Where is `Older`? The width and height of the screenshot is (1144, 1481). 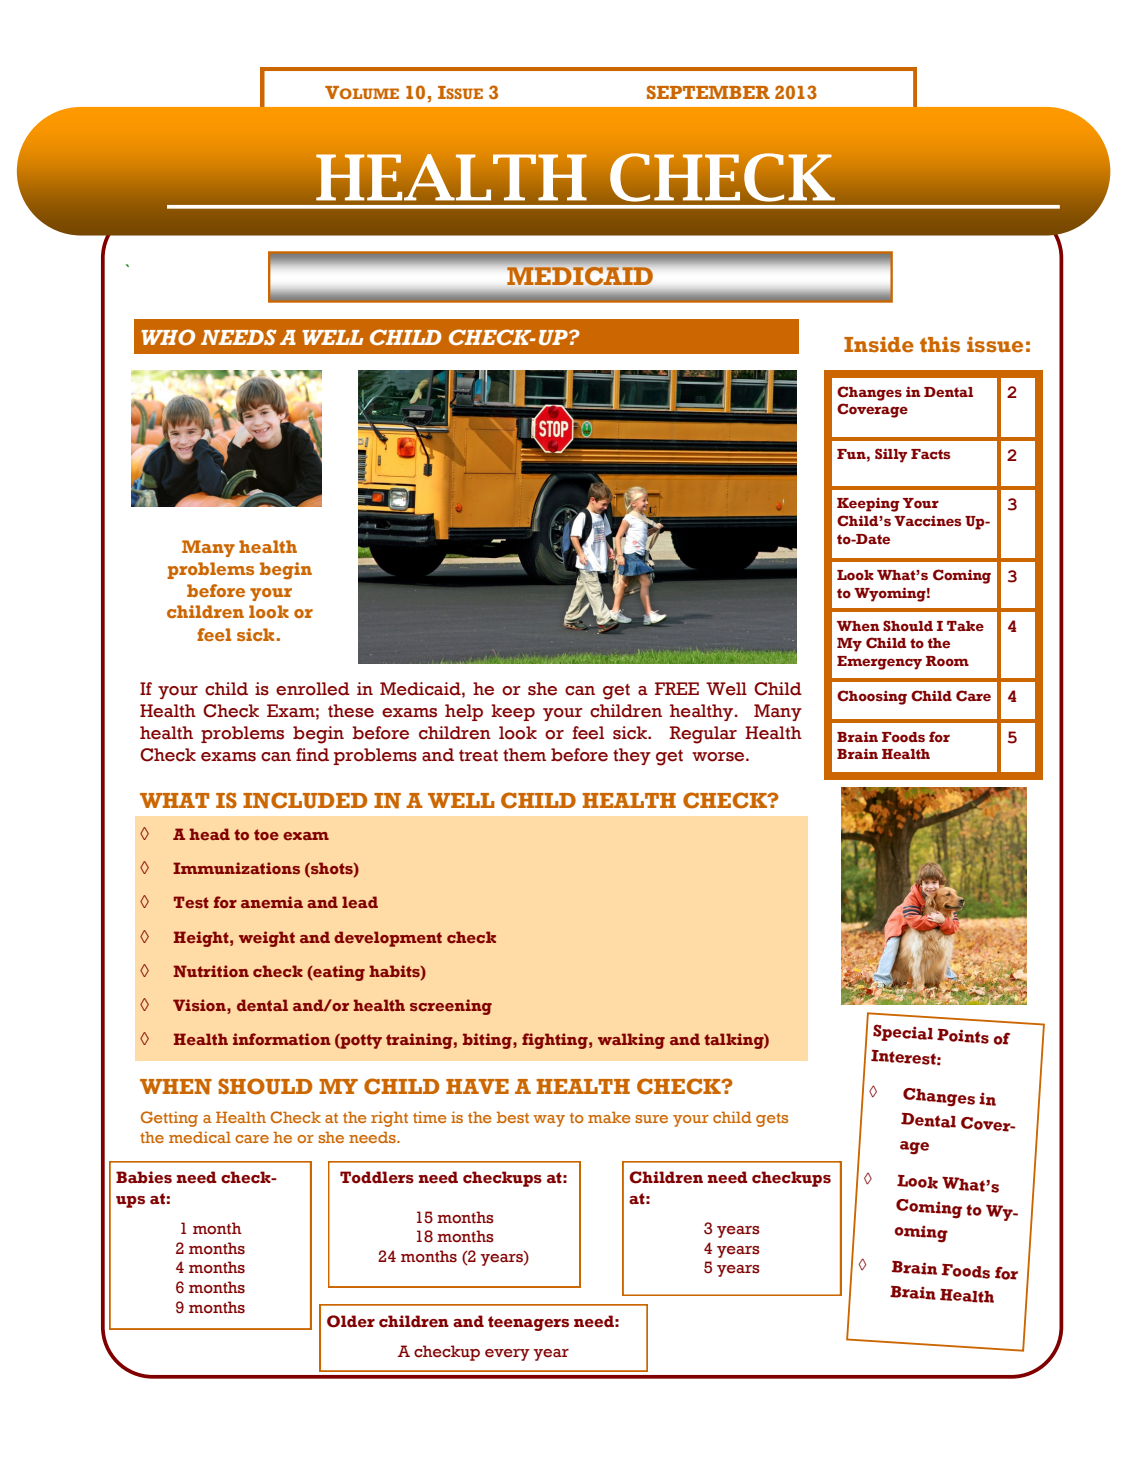 Older is located at coordinates (351, 1321).
